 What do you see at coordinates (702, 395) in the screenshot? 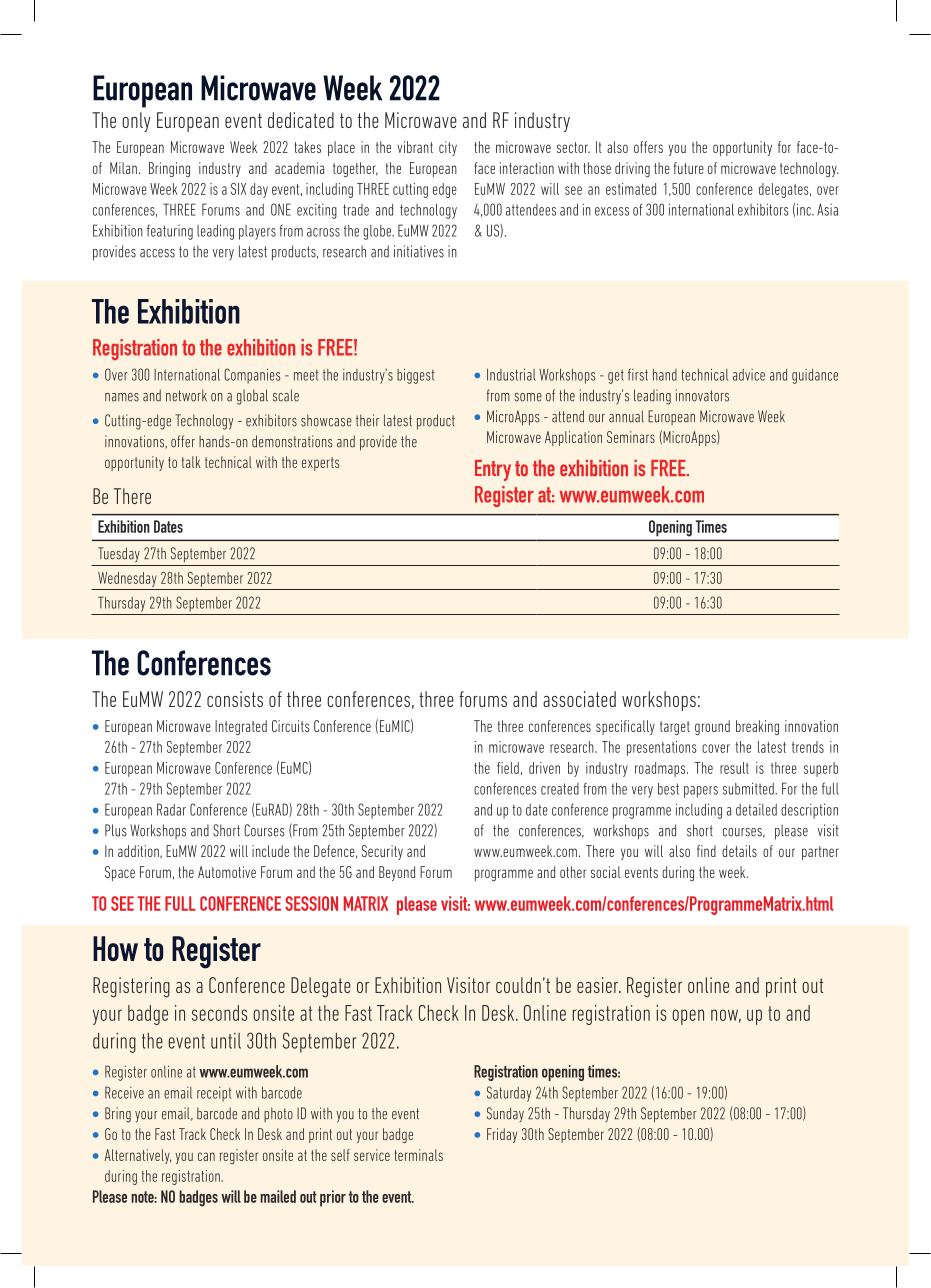
I see `innovators` at bounding box center [702, 395].
